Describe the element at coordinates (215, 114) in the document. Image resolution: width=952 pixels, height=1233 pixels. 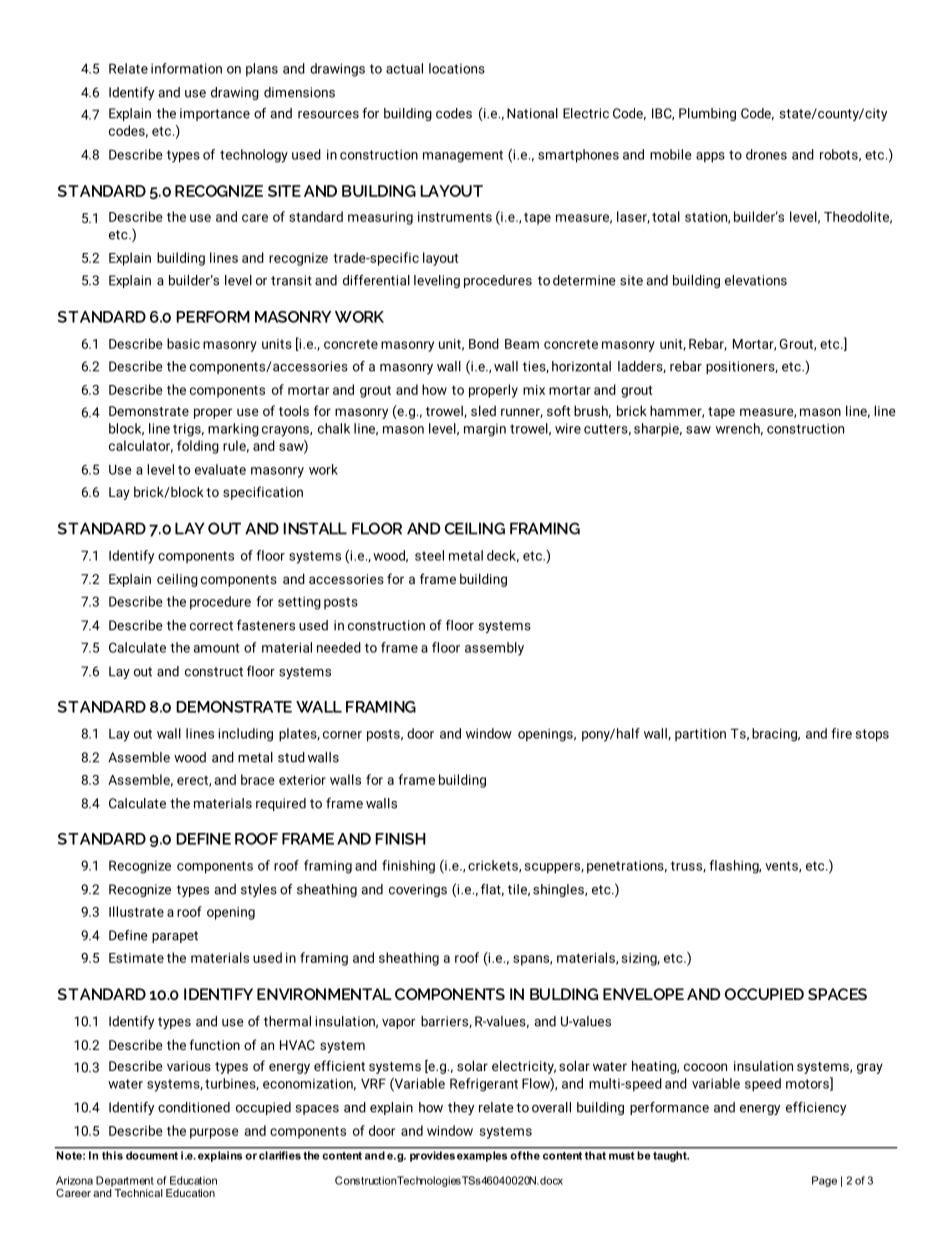
I see `importance` at that location.
